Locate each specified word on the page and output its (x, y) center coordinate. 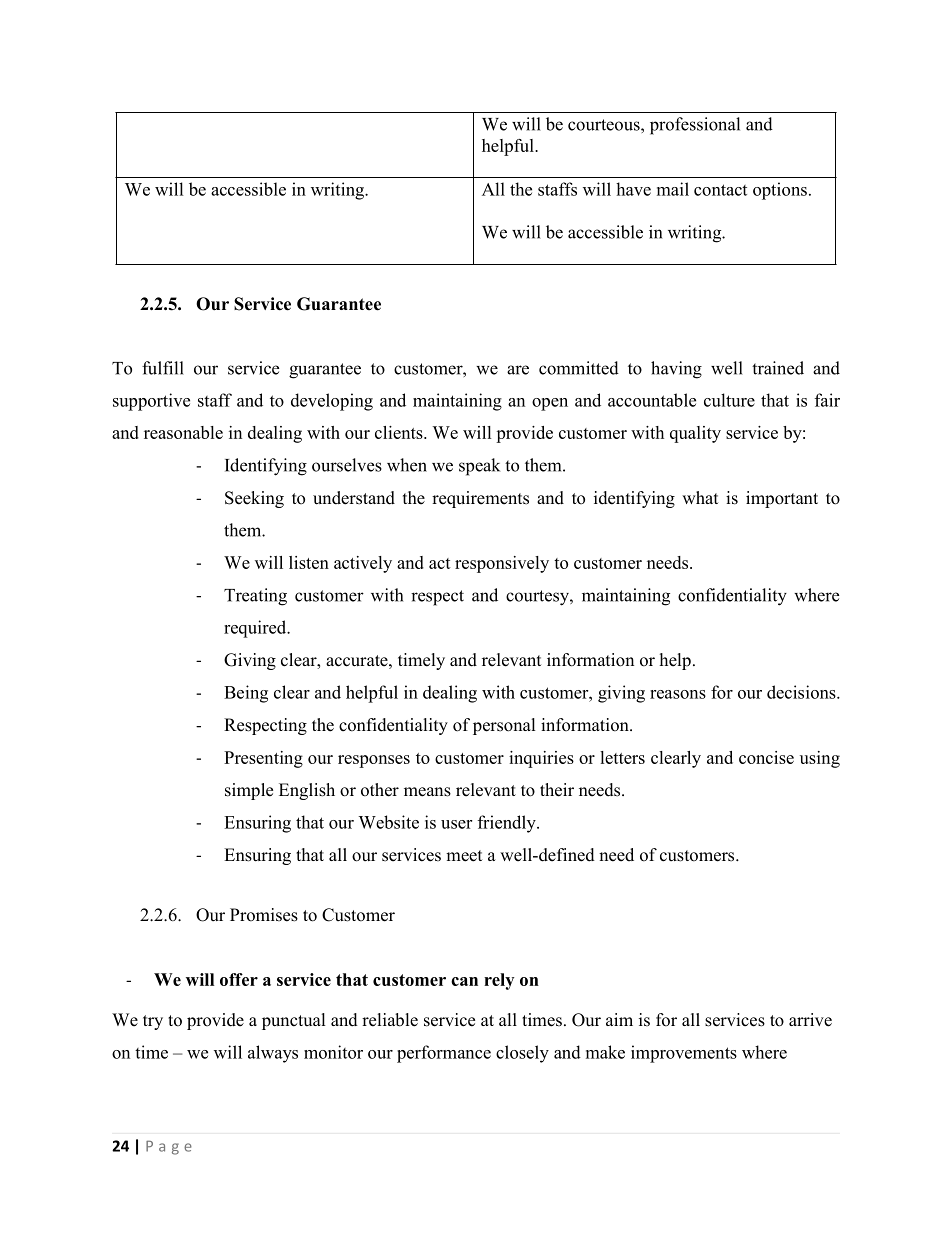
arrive (810, 1020)
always (273, 1054)
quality (695, 434)
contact (720, 190)
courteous (605, 125)
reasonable (183, 432)
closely (522, 1054)
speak (479, 467)
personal (504, 726)
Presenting (263, 759)
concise (766, 757)
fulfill (163, 368)
